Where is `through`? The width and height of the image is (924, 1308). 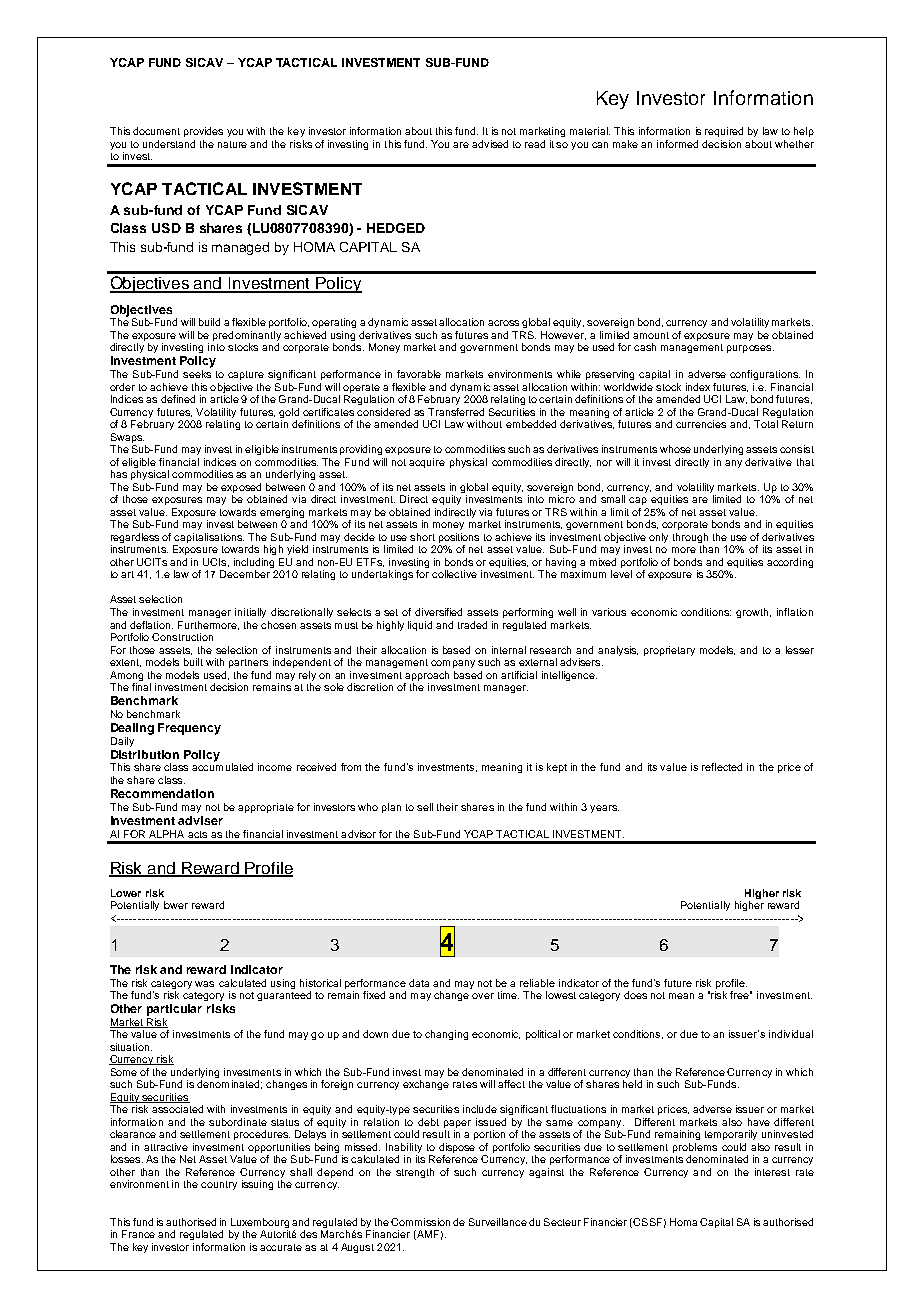 through is located at coordinates (690, 539).
